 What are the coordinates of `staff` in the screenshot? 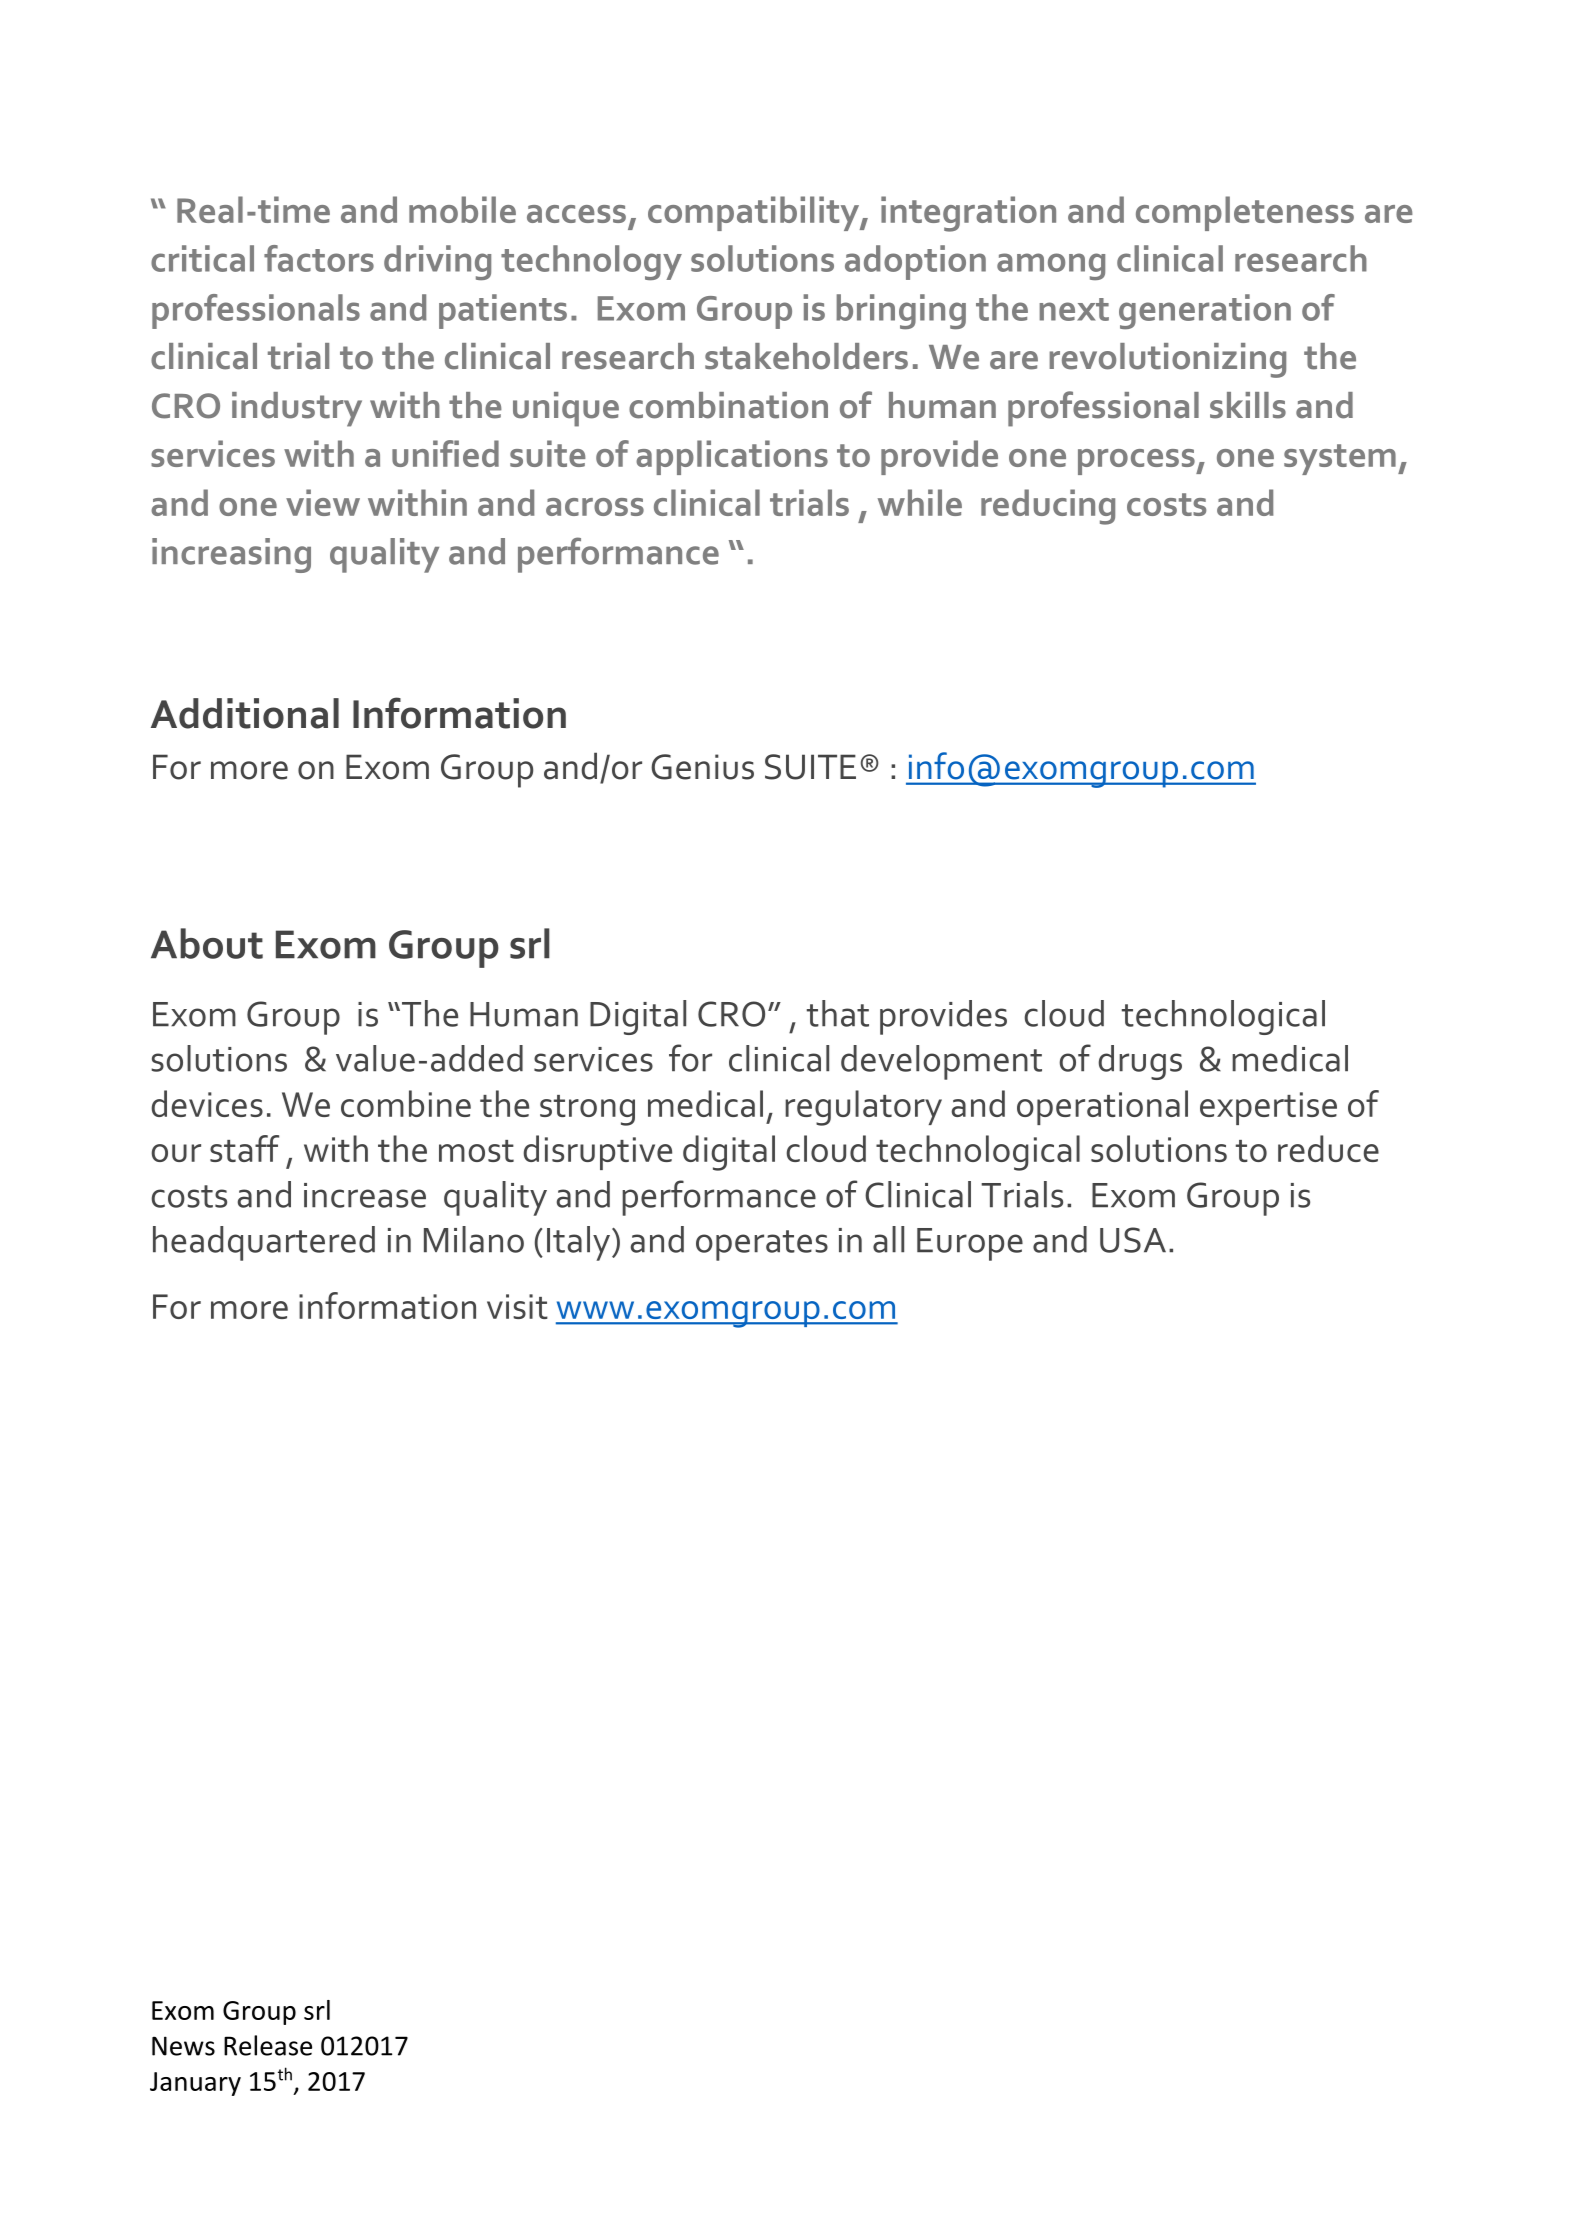 It's located at (244, 1148).
